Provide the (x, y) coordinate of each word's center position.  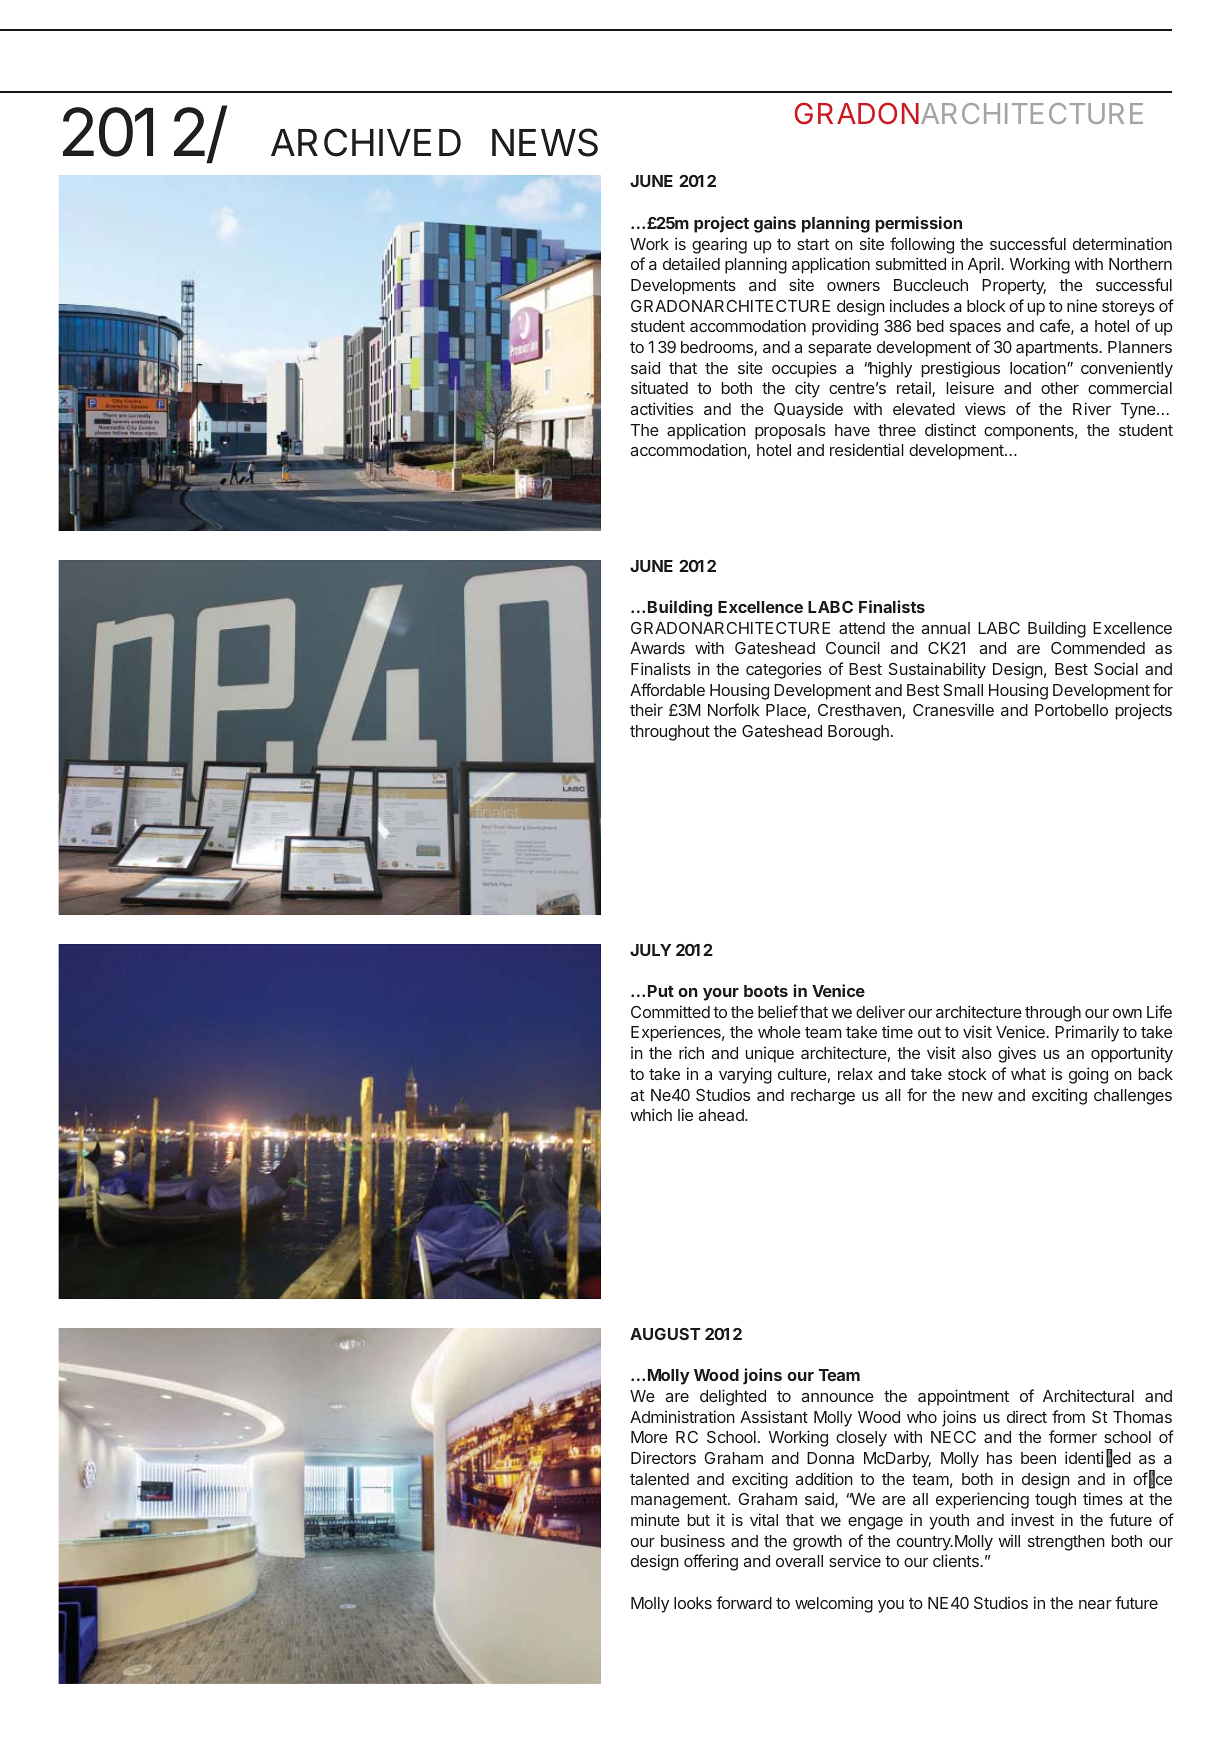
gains (775, 224)
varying (745, 1075)
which (651, 1114)
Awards (657, 648)
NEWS (545, 142)
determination (1122, 243)
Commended (1098, 648)
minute (655, 1519)
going (1088, 1075)
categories (784, 670)
